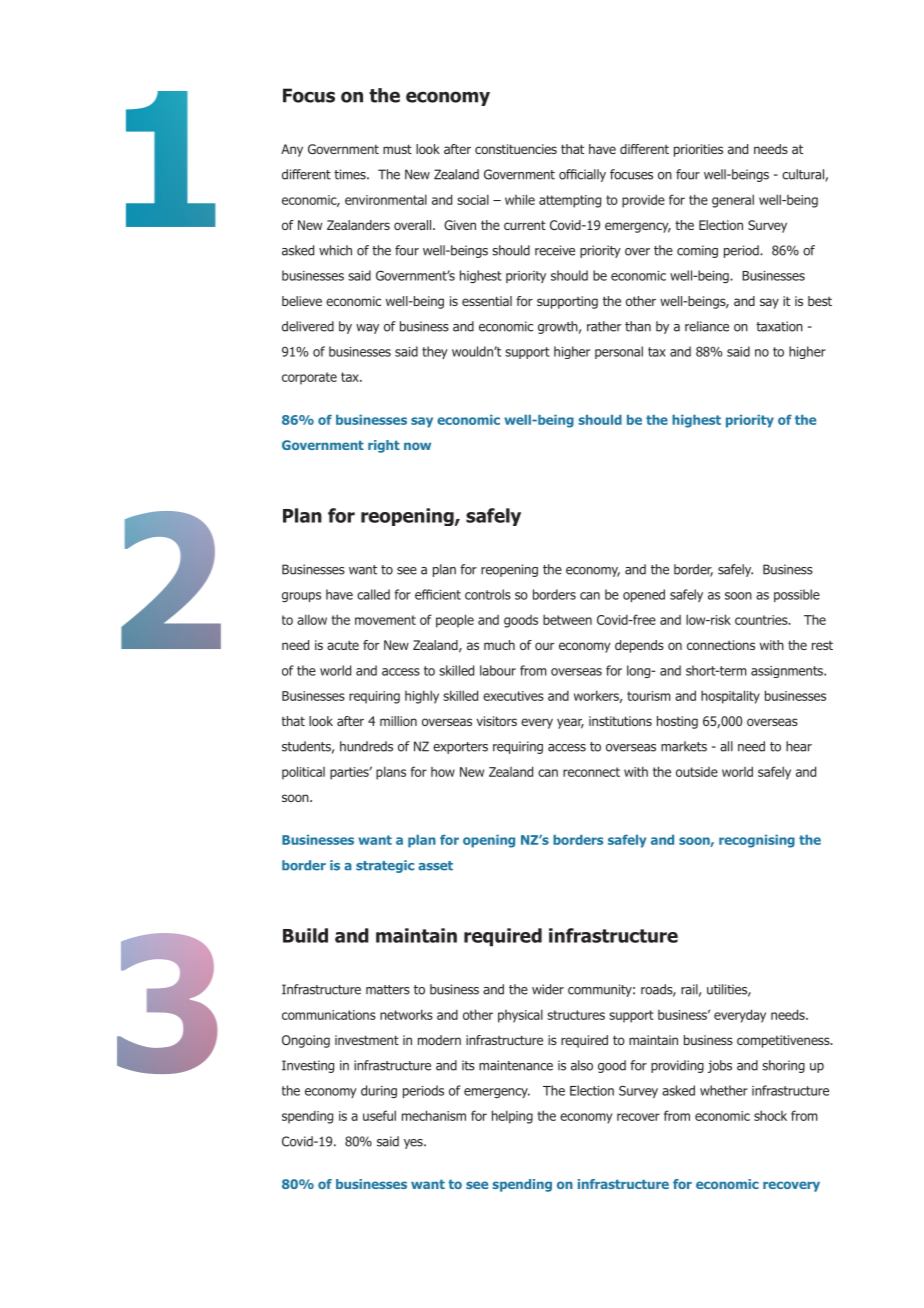 This screenshot has width=924, height=1308. What do you see at coordinates (797, 595) in the screenshot?
I see `possible` at bounding box center [797, 595].
